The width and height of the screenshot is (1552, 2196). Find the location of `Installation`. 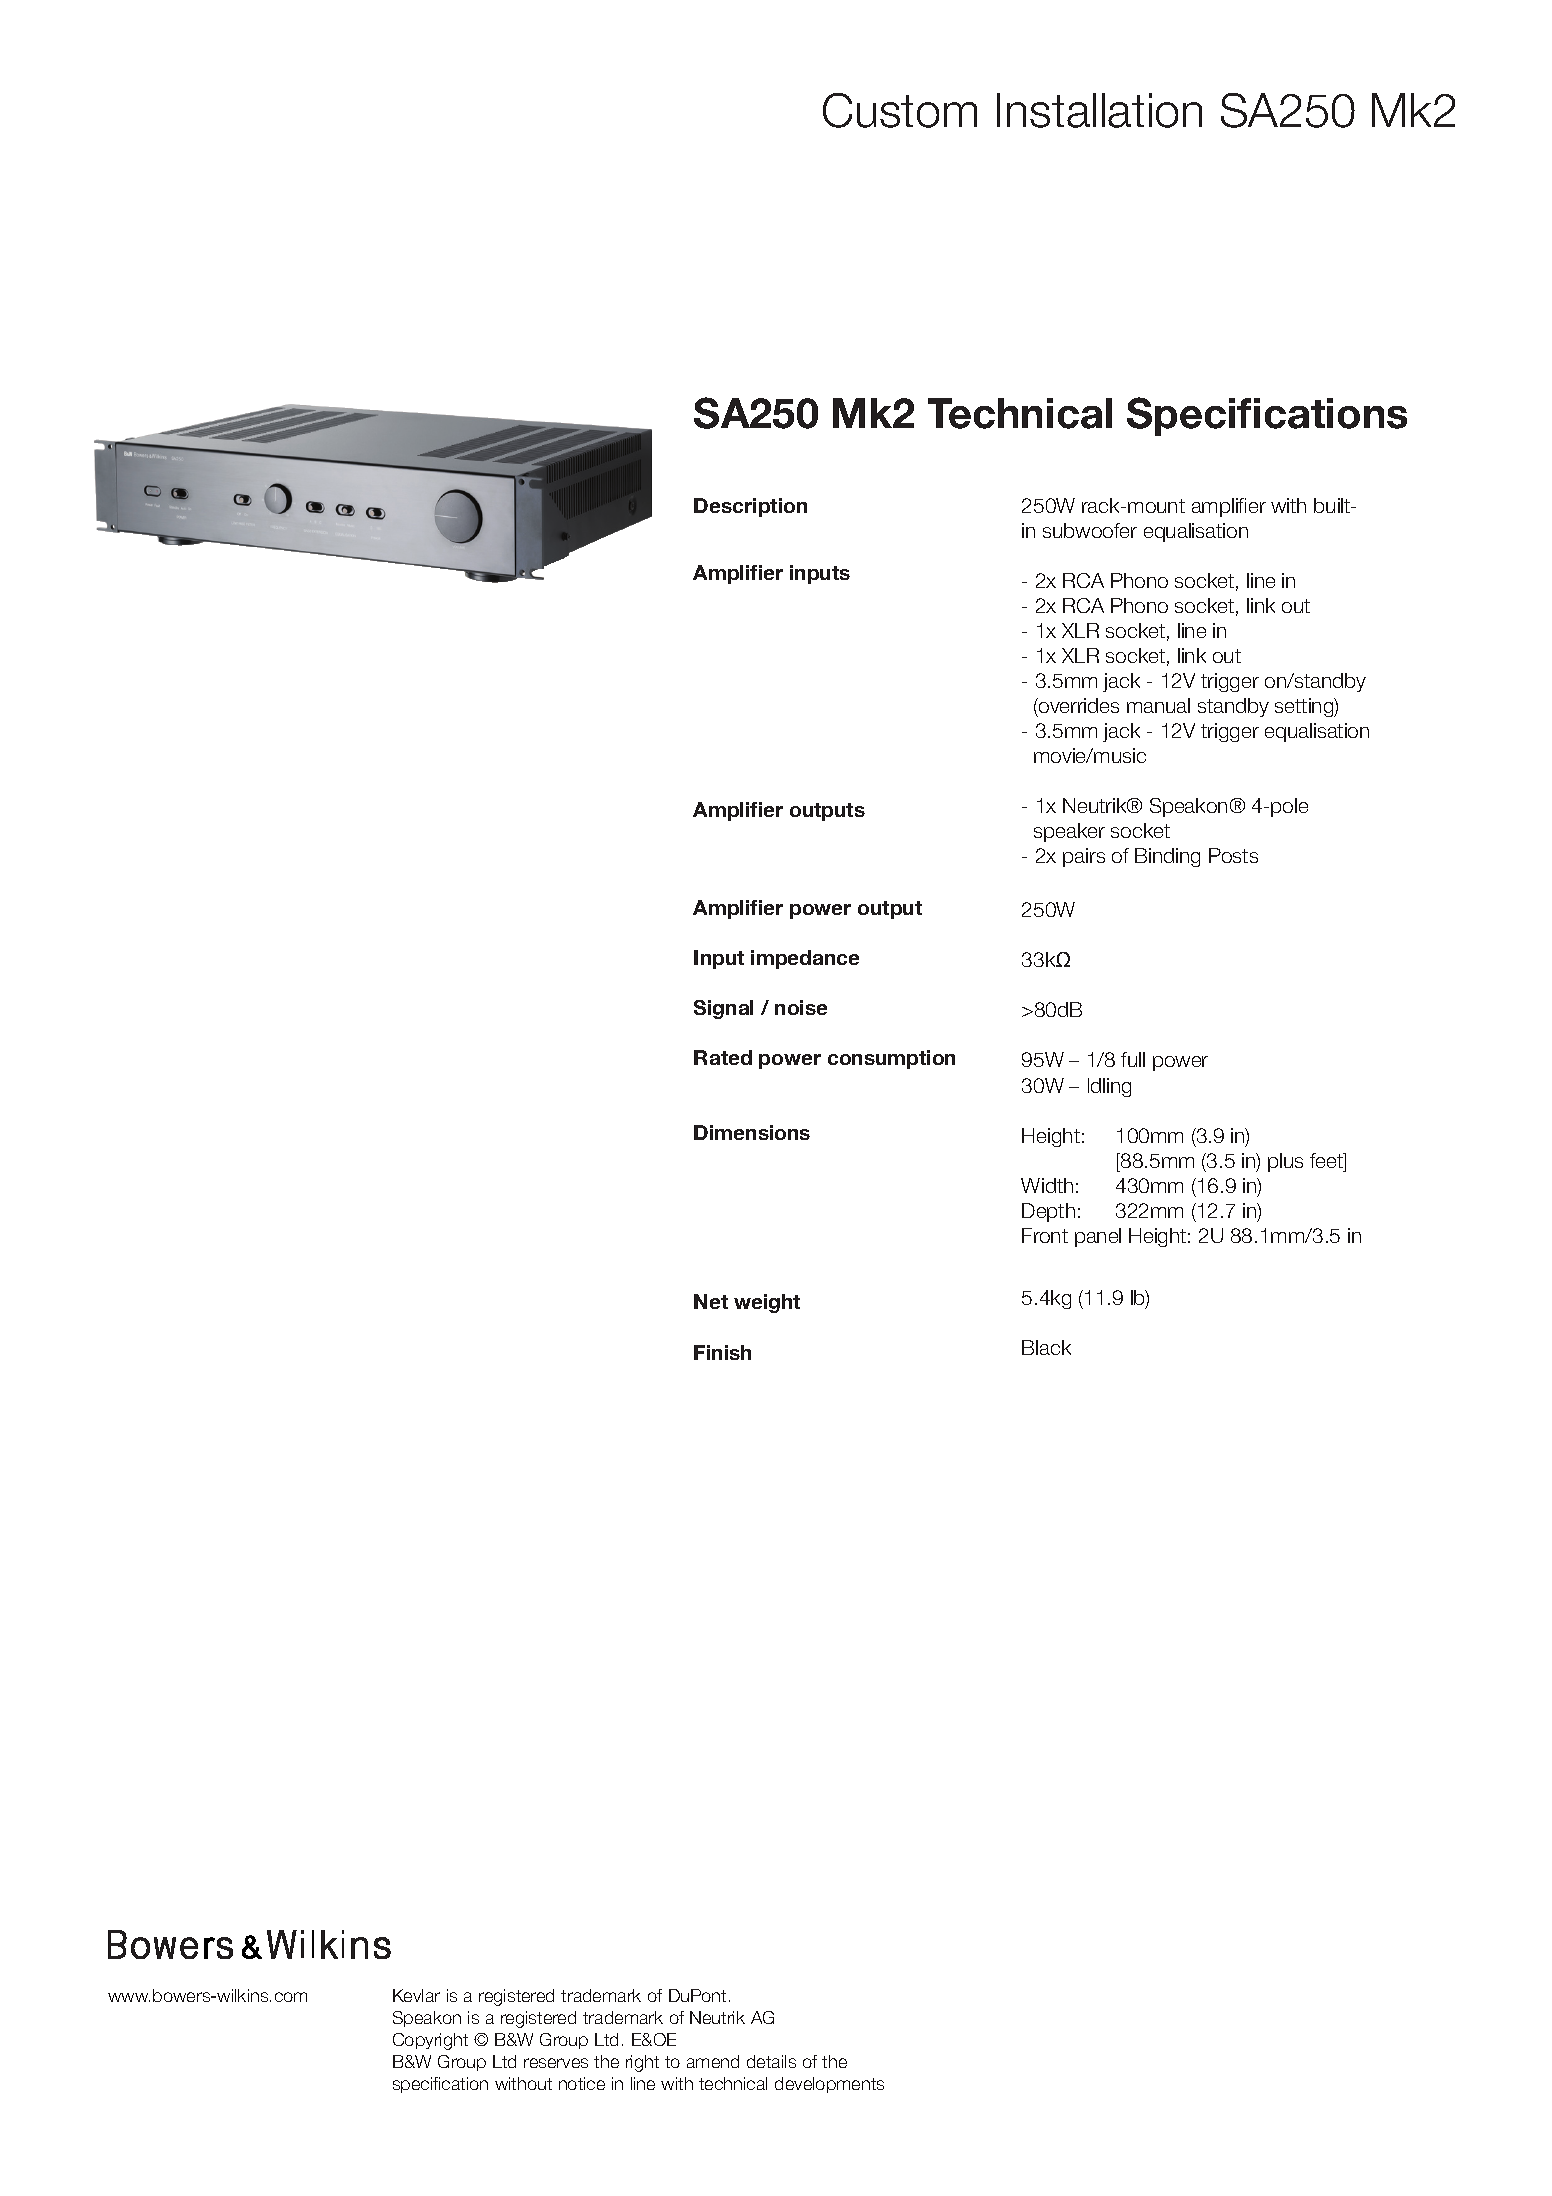

Installation is located at coordinates (1099, 110).
